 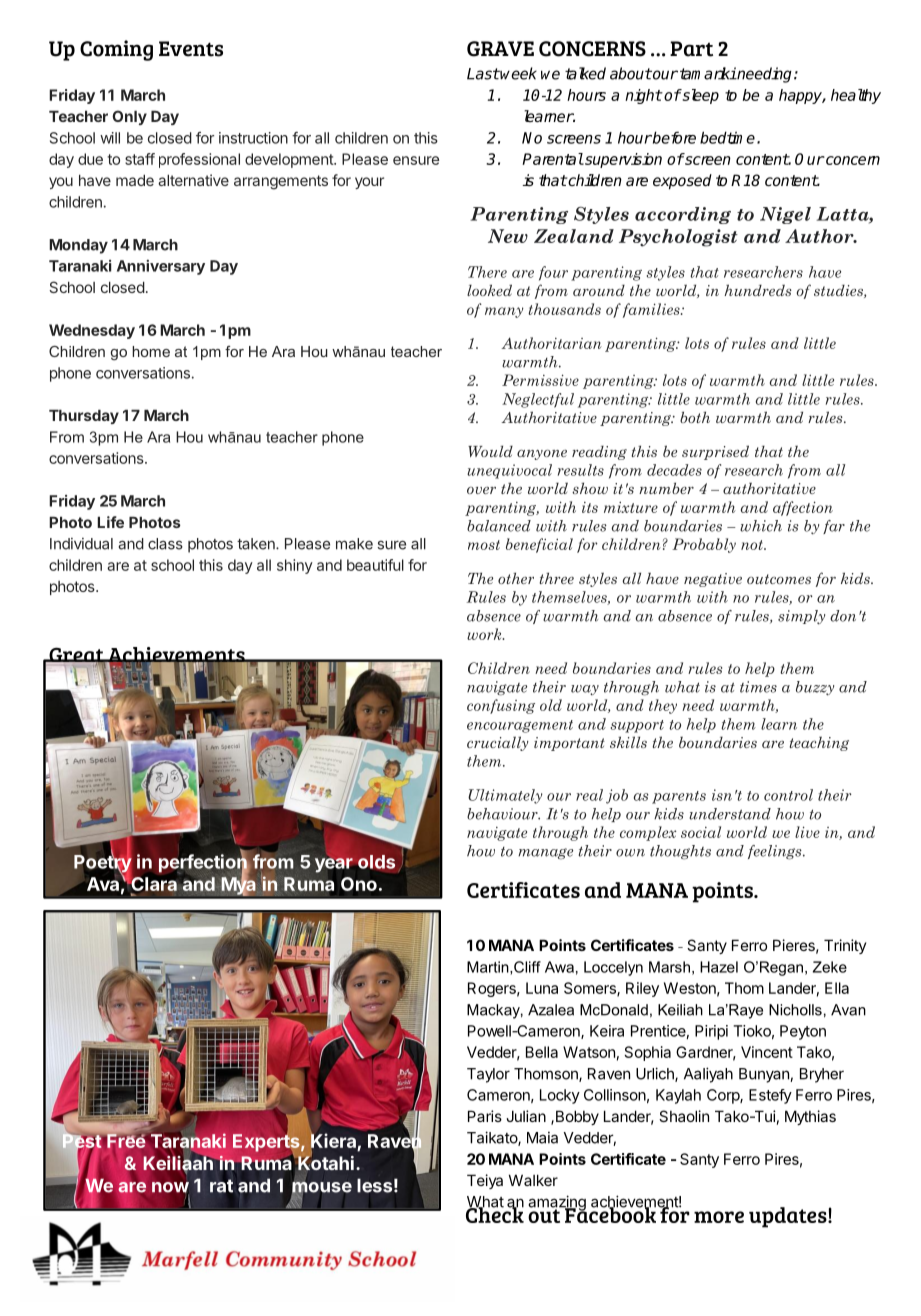 I want to click on bedtime, so click(x=727, y=137).
